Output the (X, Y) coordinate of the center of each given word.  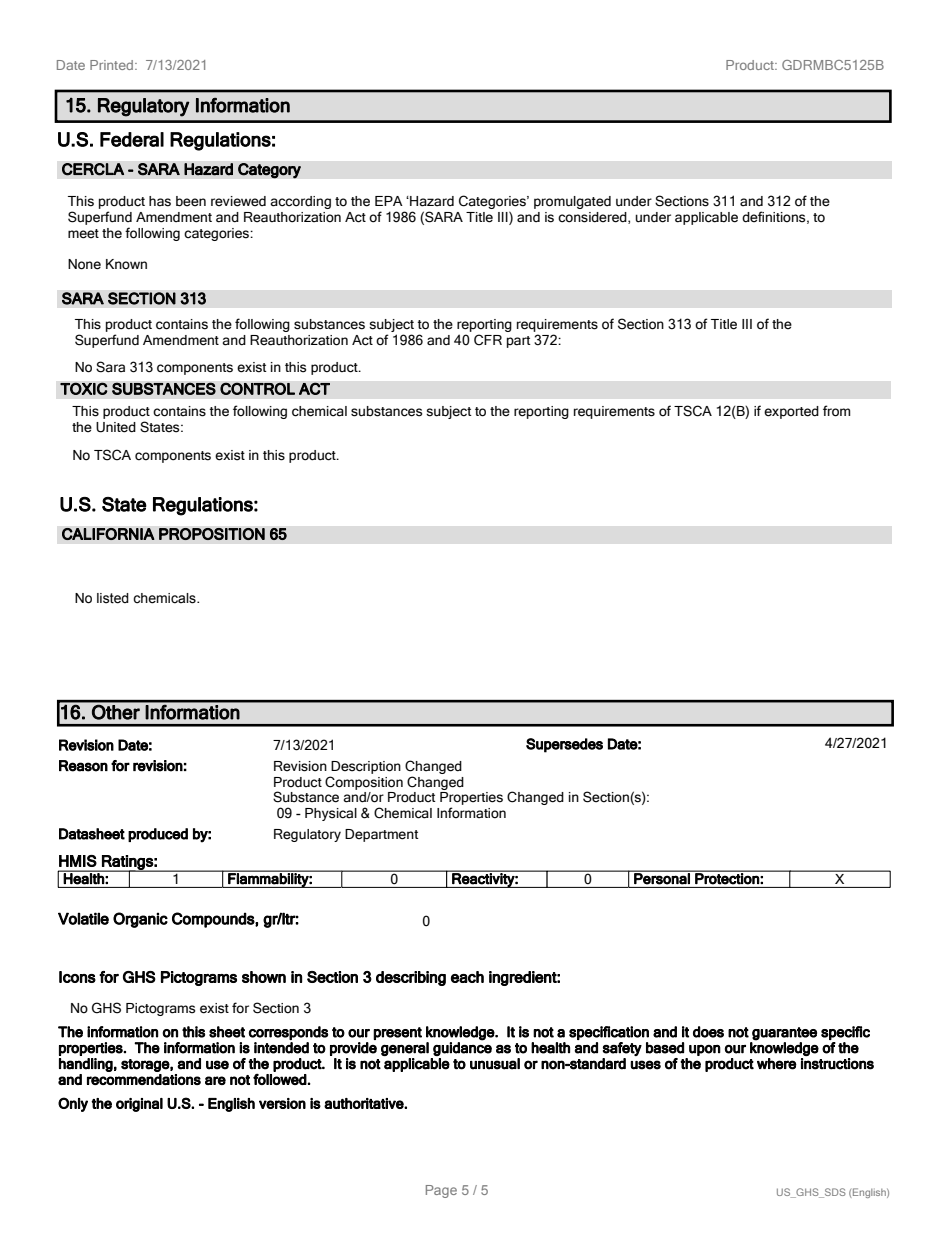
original (139, 1105)
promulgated (572, 202)
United (116, 427)
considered (593, 218)
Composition (364, 783)
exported (791, 412)
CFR (488, 340)
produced (158, 835)
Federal (132, 139)
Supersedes (564, 745)
